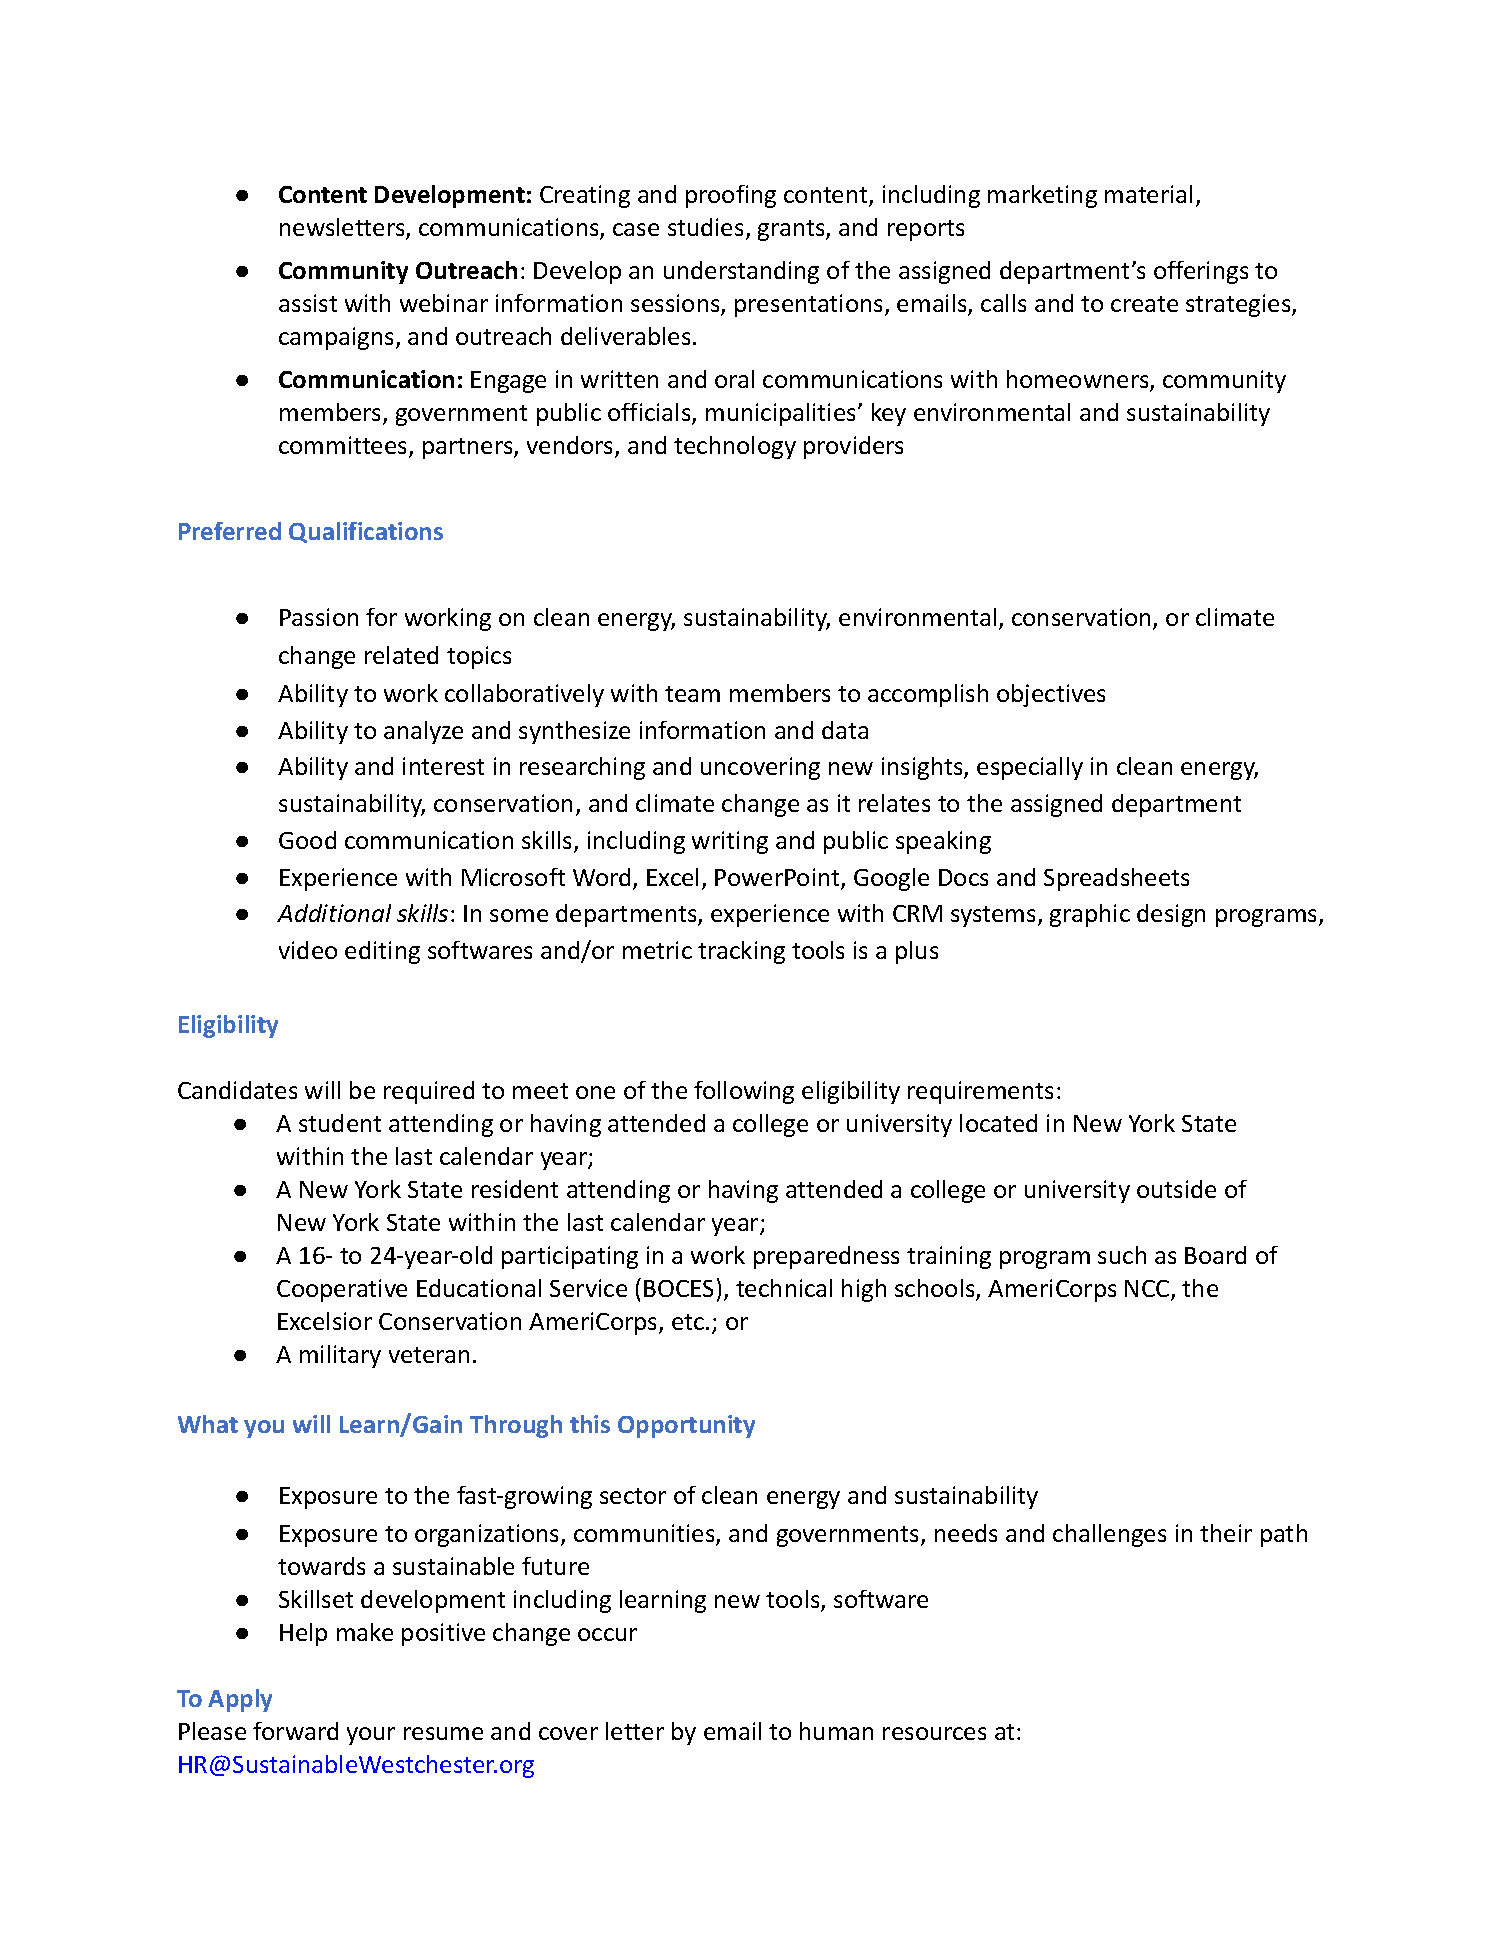 This image has width=1505, height=1948. Describe the element at coordinates (295, 1731) in the image. I see `forward` at that location.
